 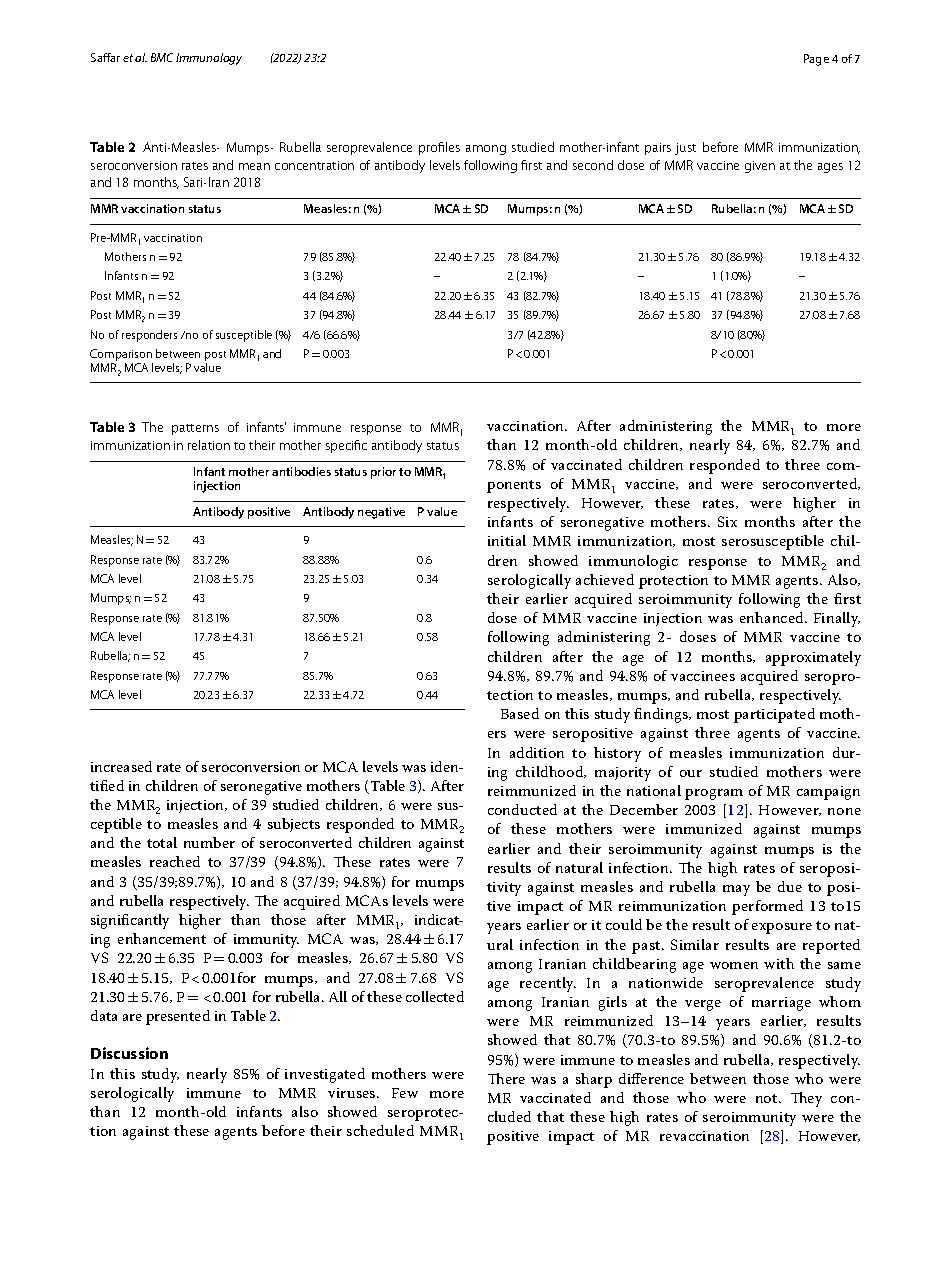 I want to click on Discussion, so click(x=129, y=1053).
